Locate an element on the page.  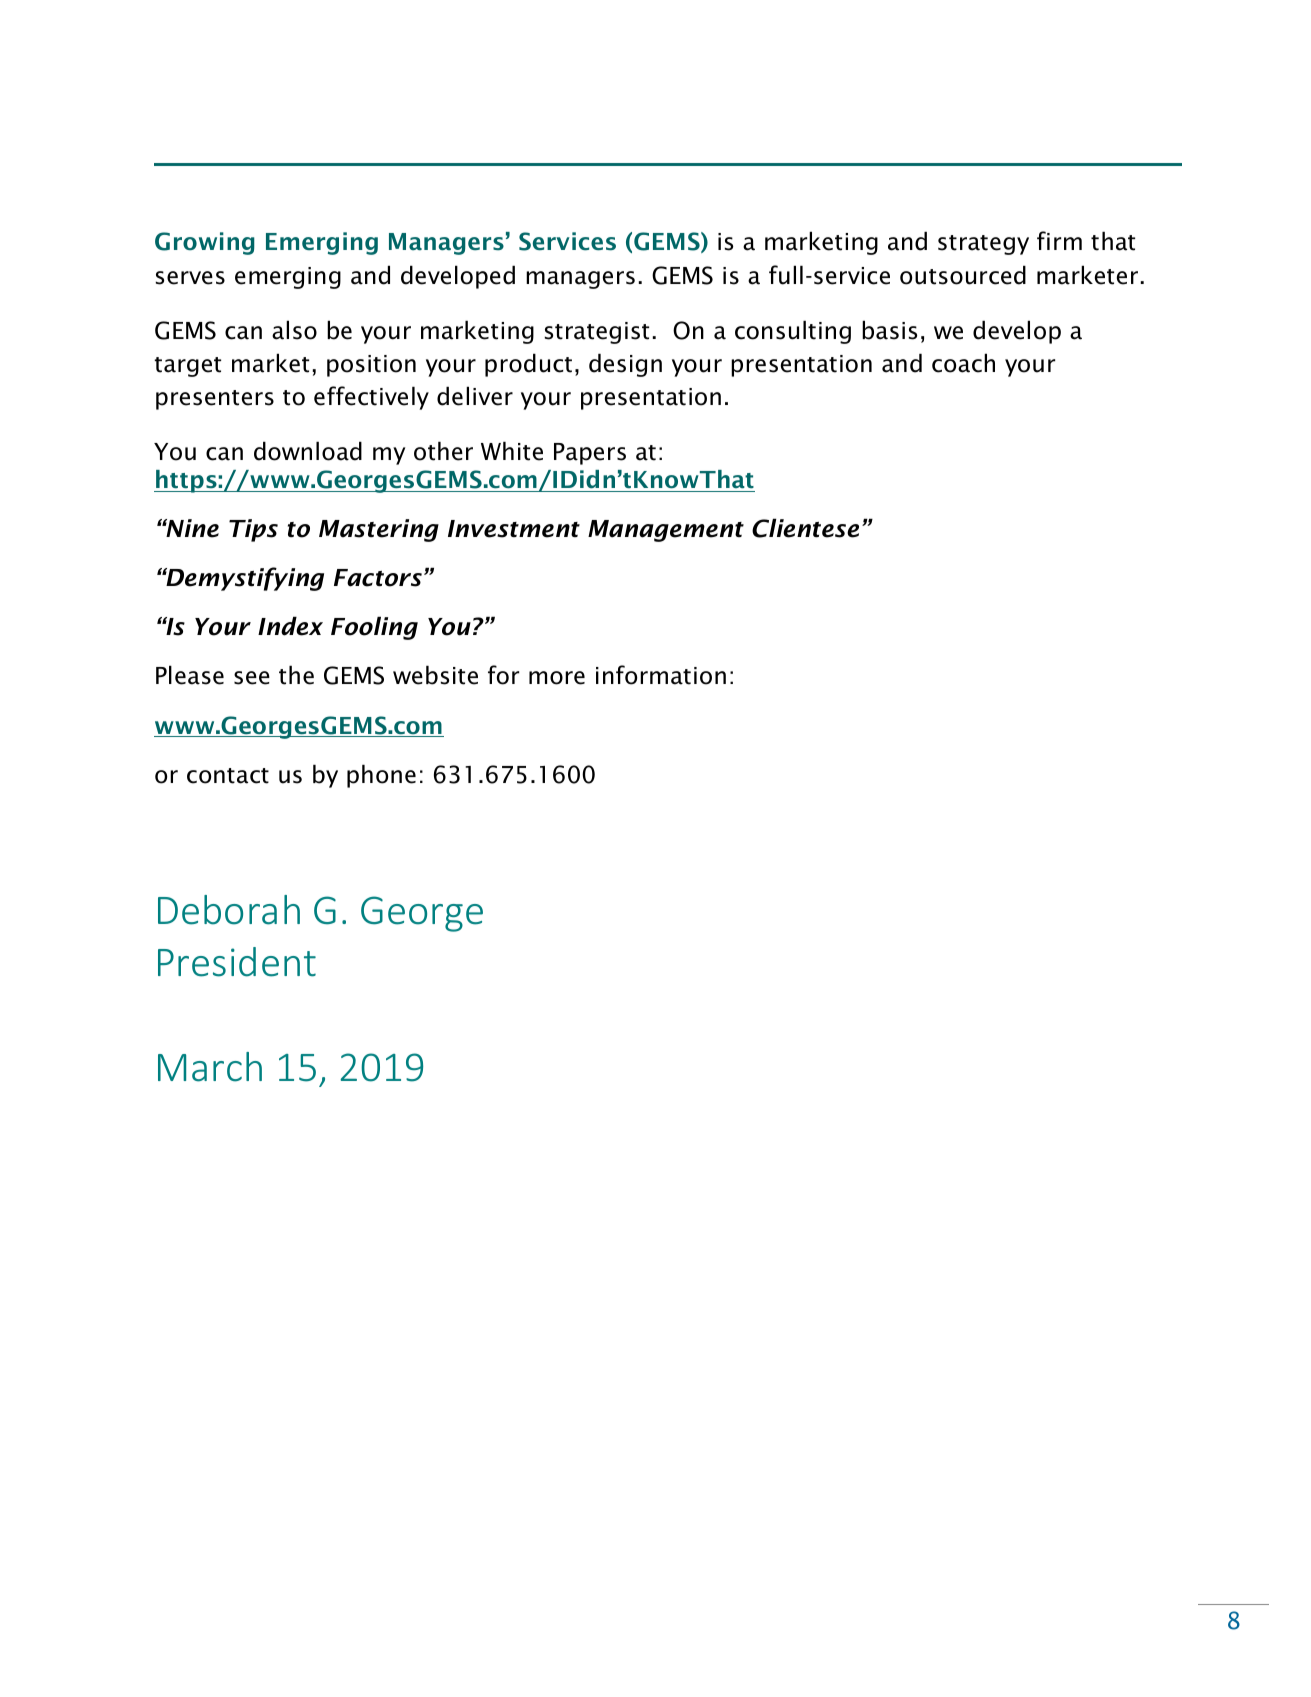
Deborah is located at coordinates (229, 910).
